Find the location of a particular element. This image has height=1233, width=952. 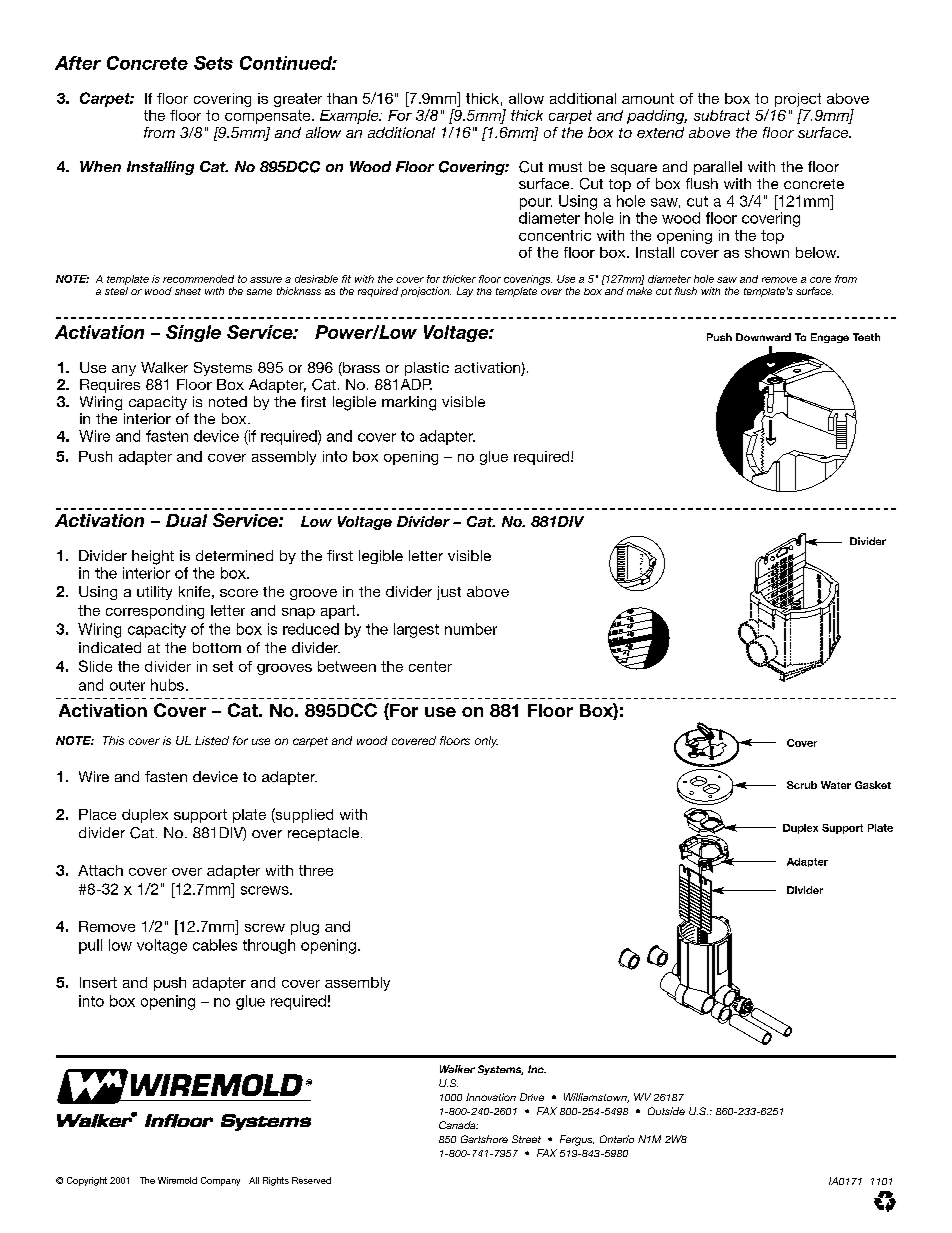

Example is located at coordinates (350, 117).
